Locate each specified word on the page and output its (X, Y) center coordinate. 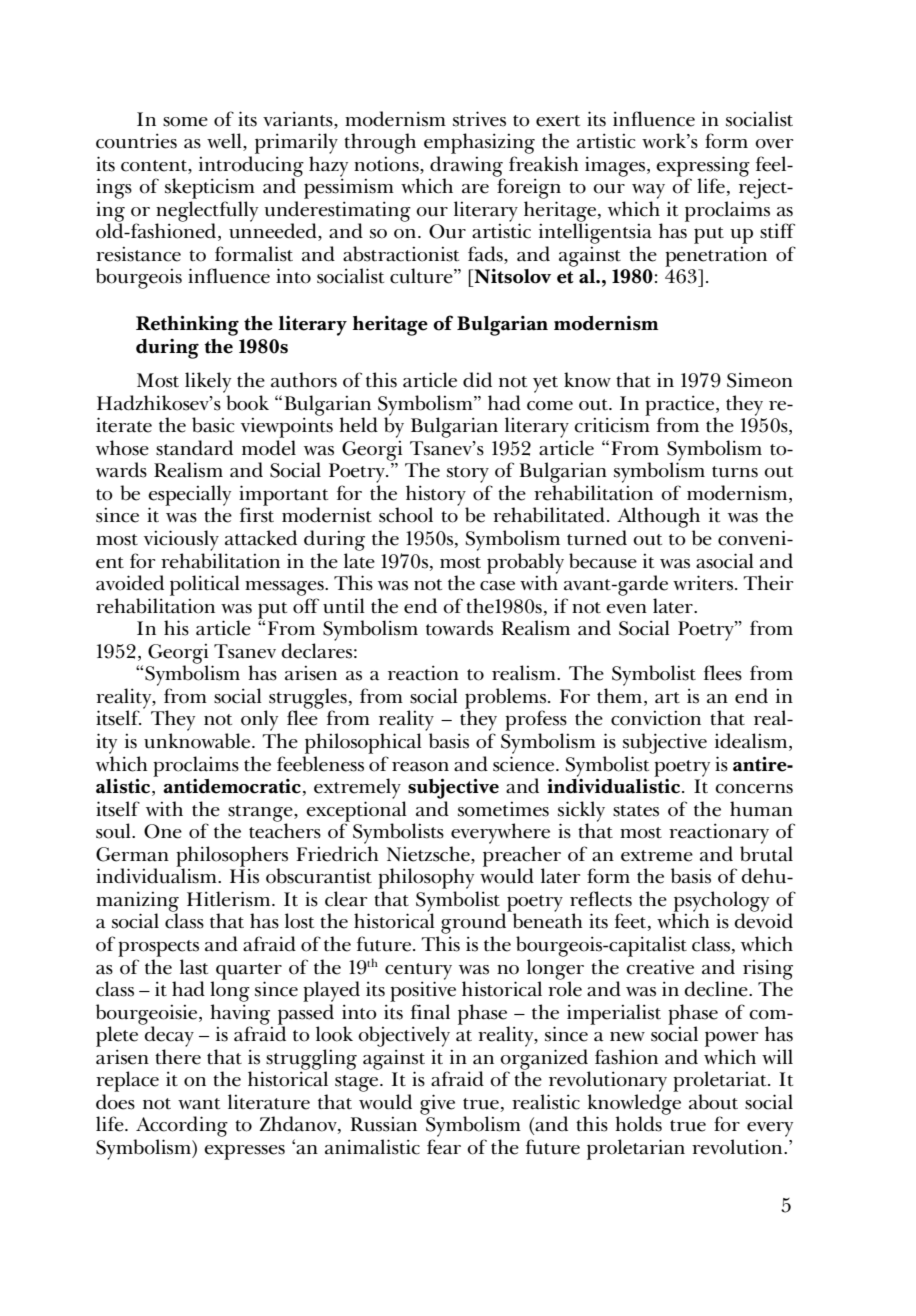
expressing (703, 167)
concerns (754, 789)
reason (420, 767)
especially (189, 496)
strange (261, 814)
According (182, 1126)
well (225, 142)
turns (735, 472)
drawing (467, 167)
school (406, 515)
